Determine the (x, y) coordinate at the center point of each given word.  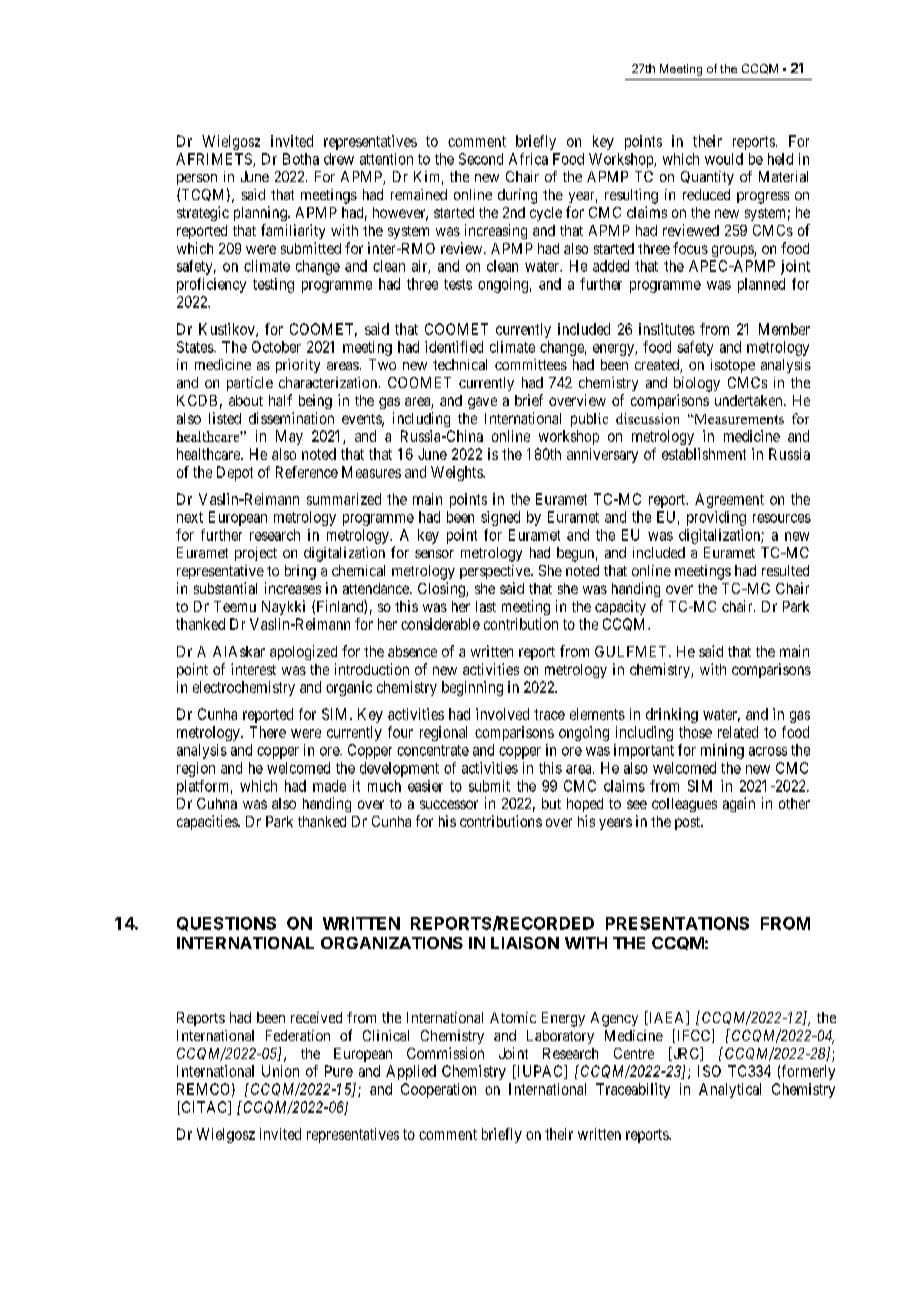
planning (261, 213)
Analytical (730, 1090)
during (517, 196)
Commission (445, 1053)
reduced (706, 194)
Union (280, 1071)
